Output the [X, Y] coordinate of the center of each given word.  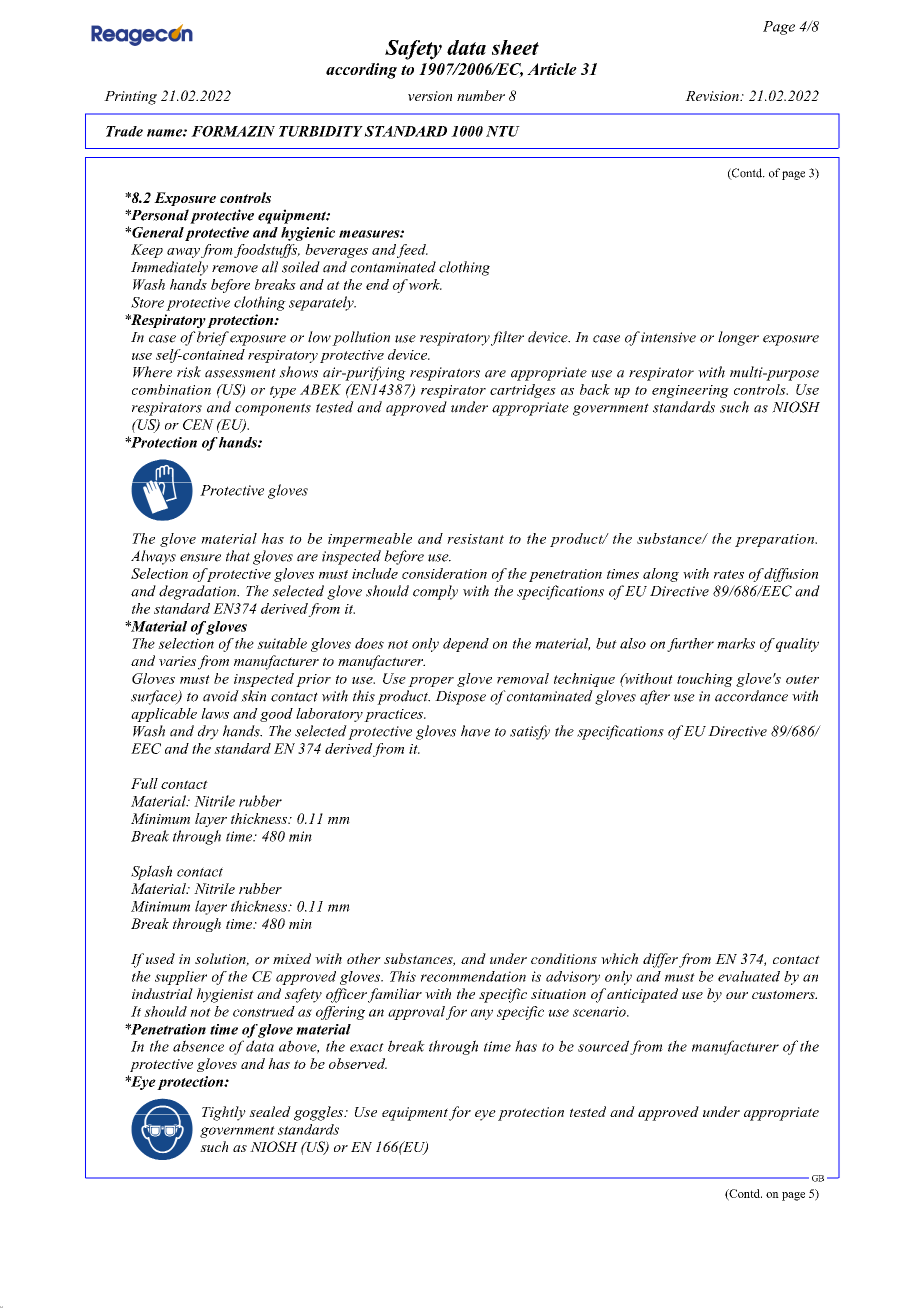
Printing [130, 98]
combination [171, 389]
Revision [713, 96]
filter [507, 338]
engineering [690, 391]
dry [208, 732]
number [481, 95]
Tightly [224, 1113]
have [475, 731]
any [482, 1014]
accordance [751, 696]
